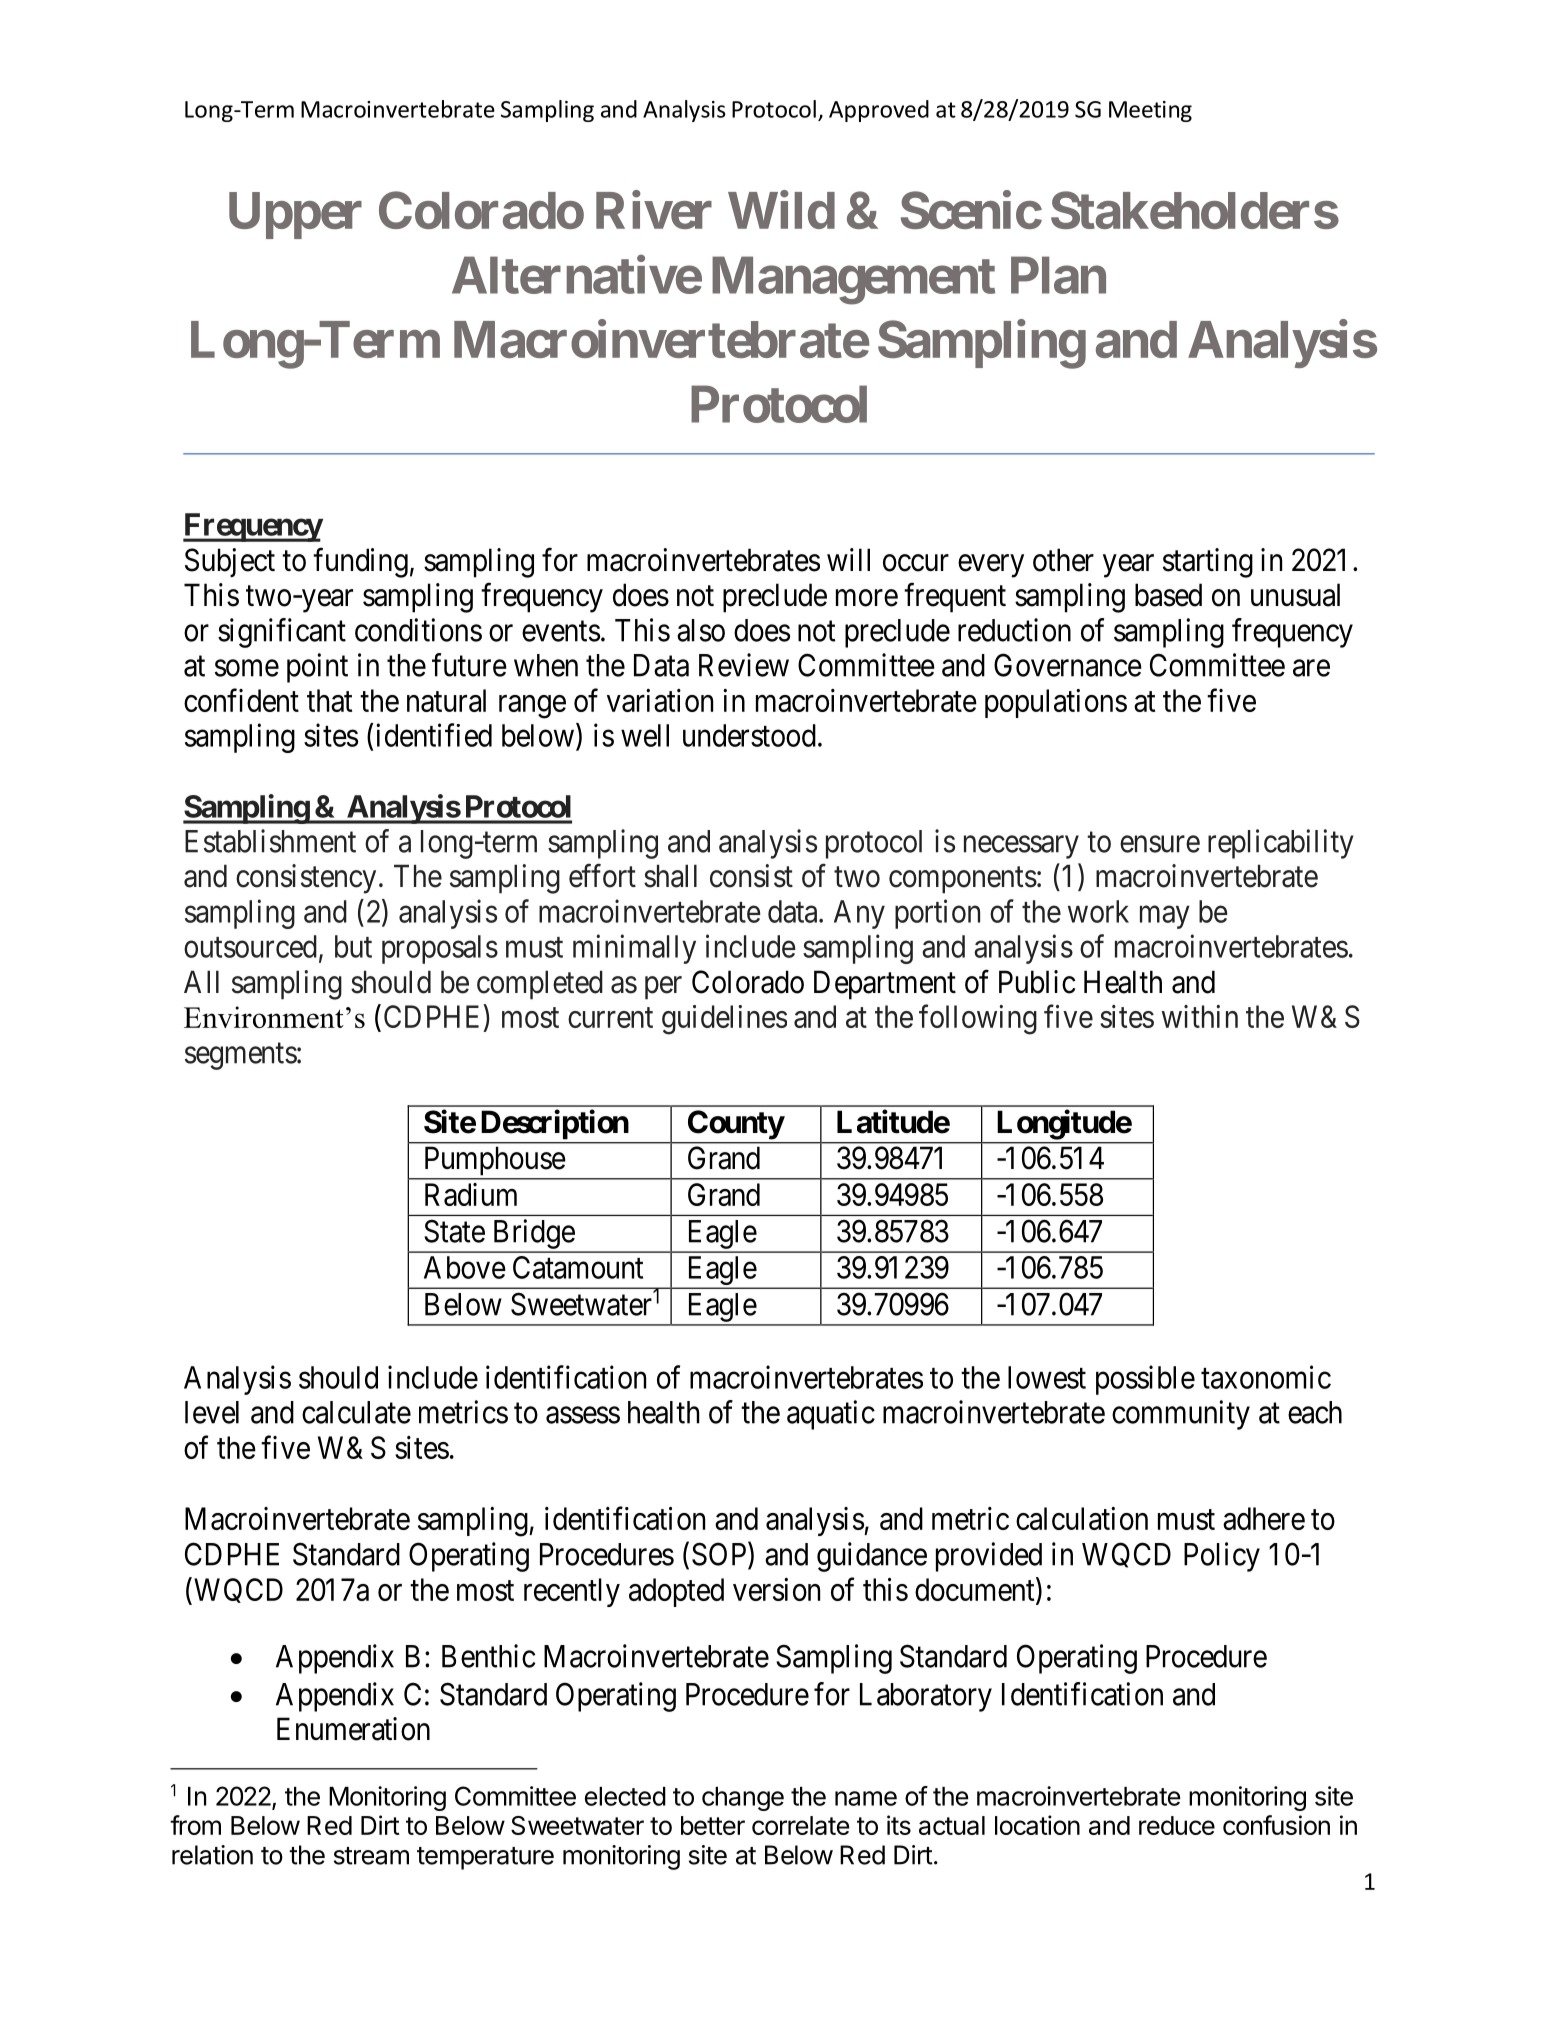 This screenshot has height=2017, width=1558. I want to click on stream, so click(371, 1856).
